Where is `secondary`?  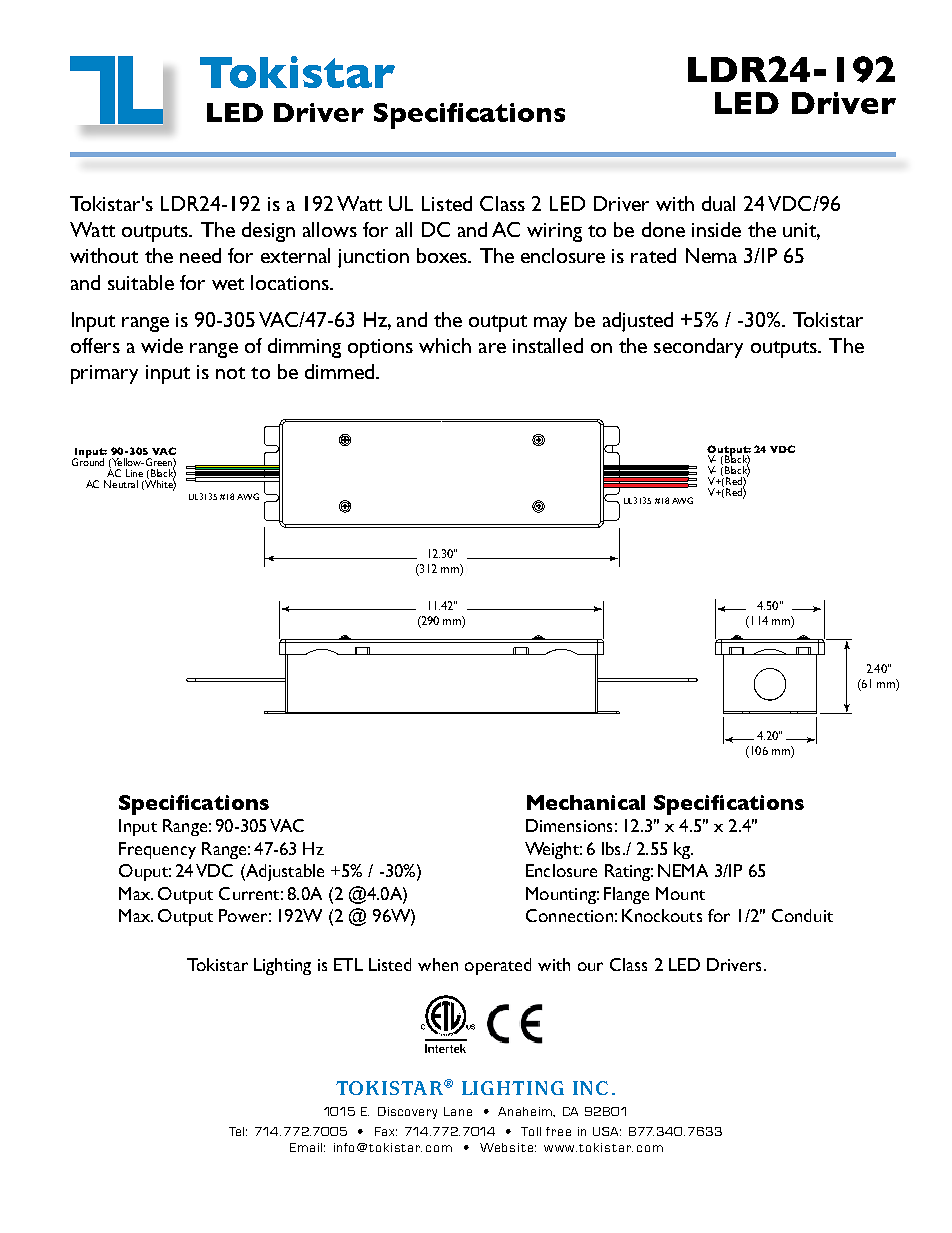
secondary is located at coordinates (698, 348).
